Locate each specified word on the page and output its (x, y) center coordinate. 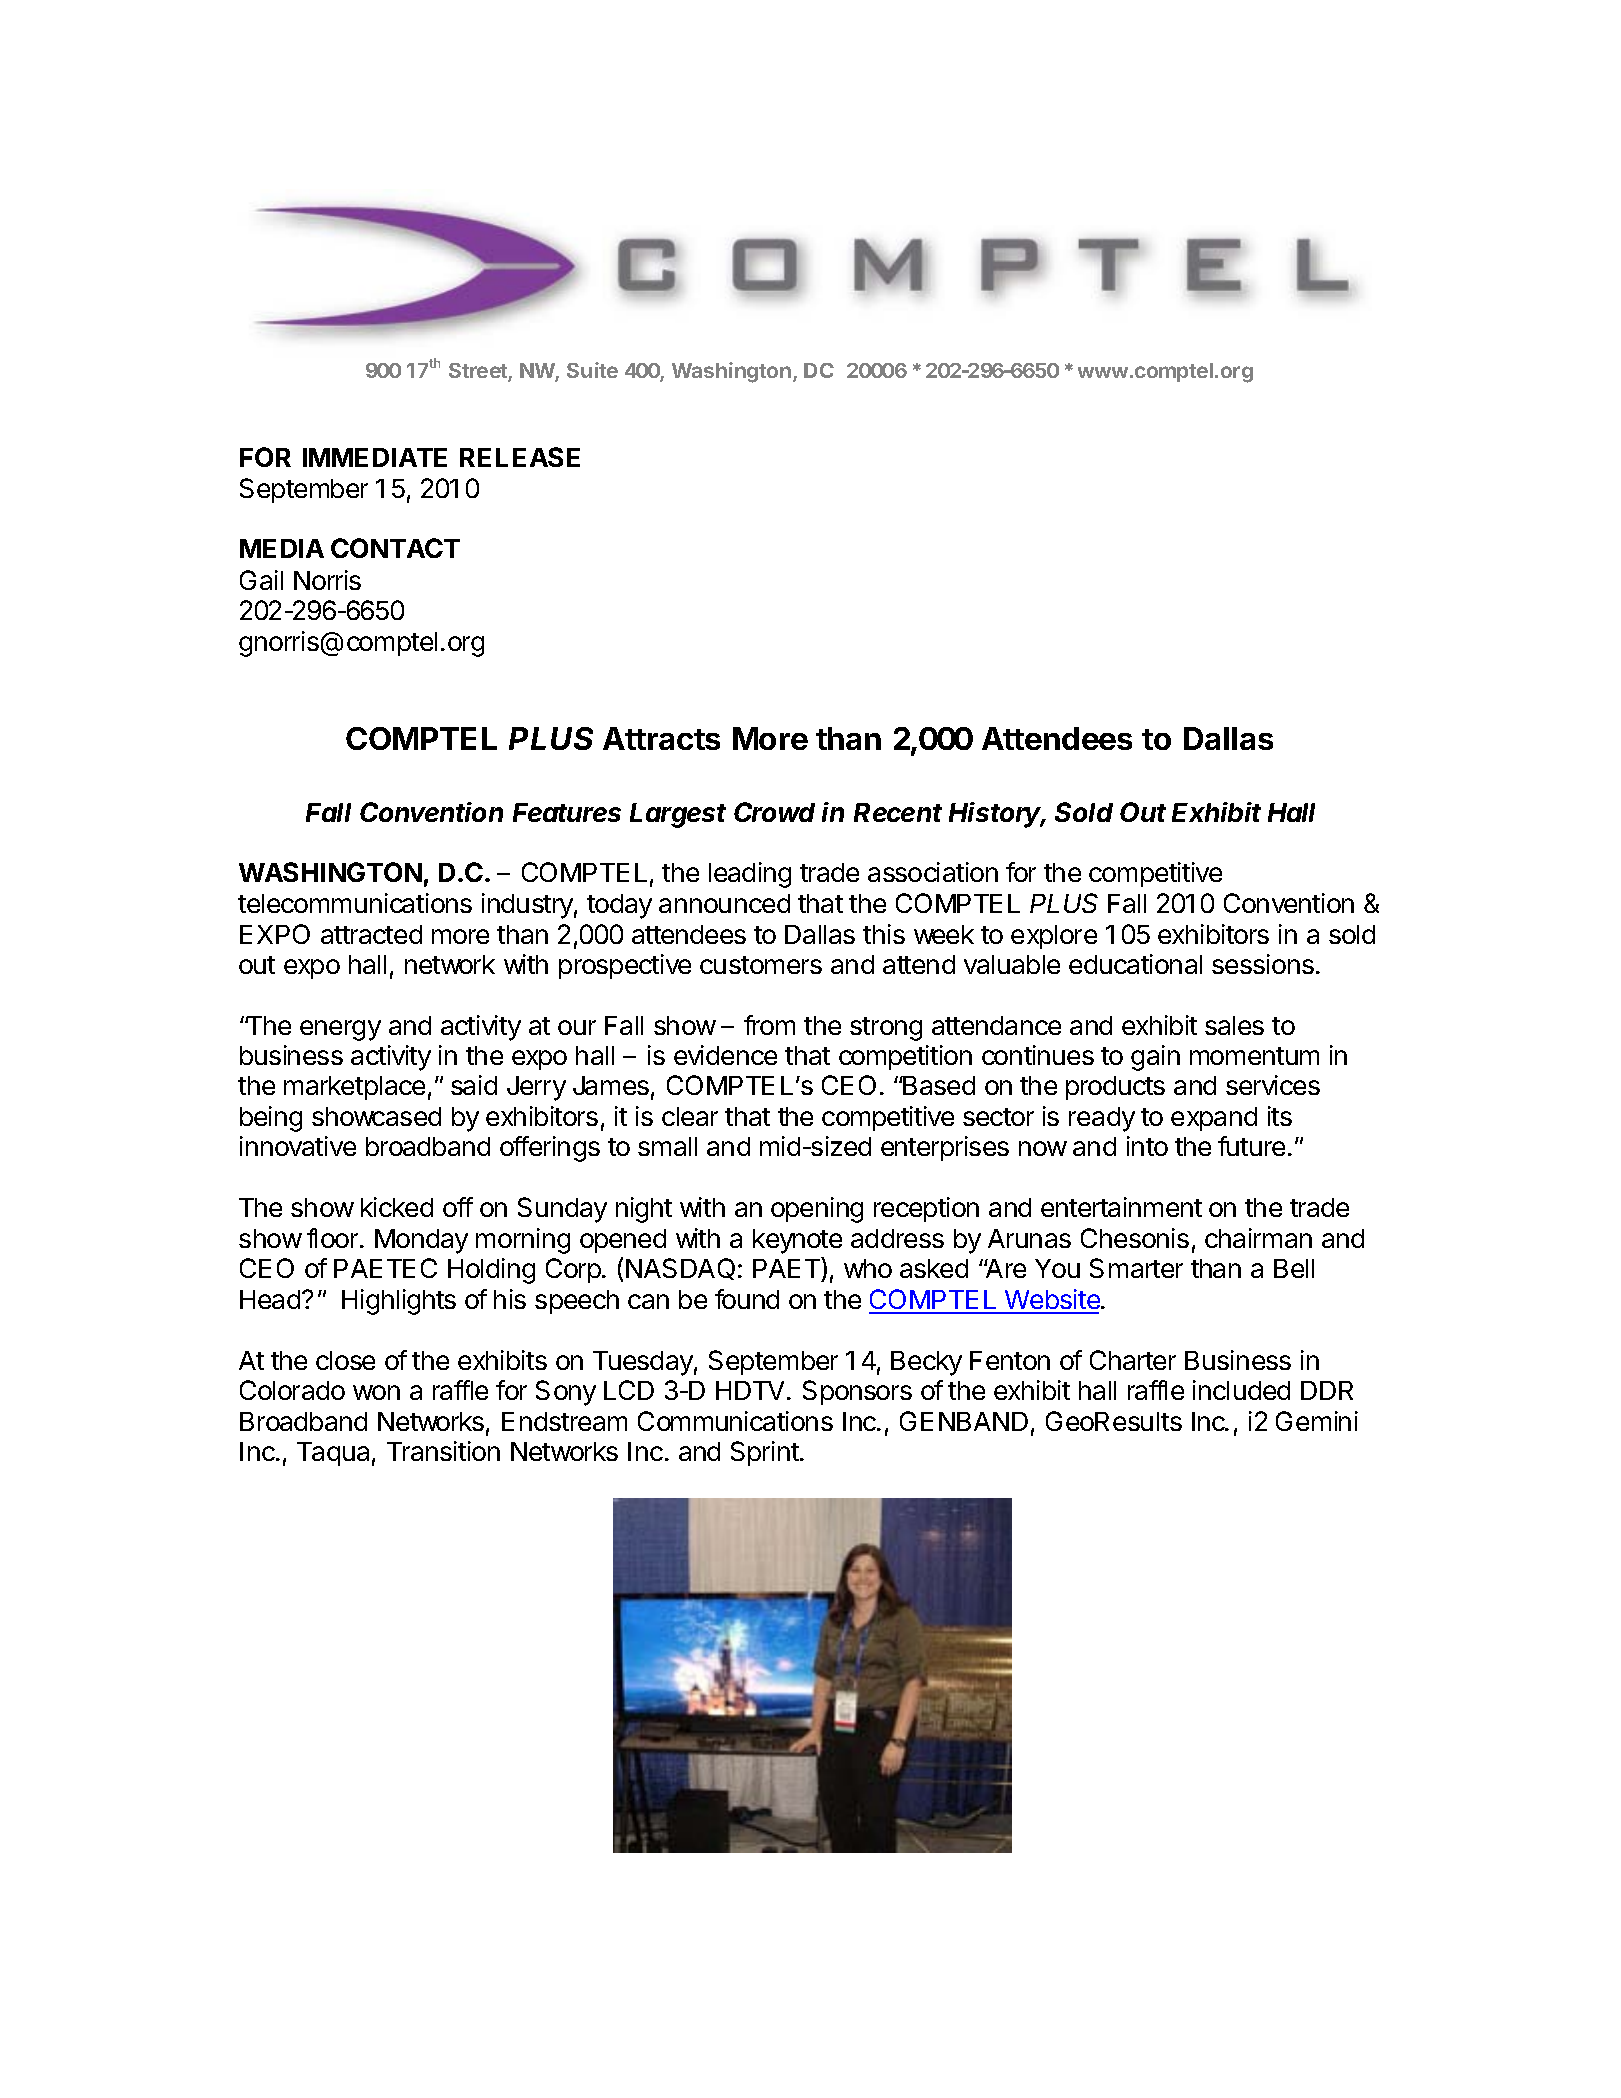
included (1241, 1390)
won (376, 1392)
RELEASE (520, 457)
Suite (592, 370)
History (997, 815)
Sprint (766, 1453)
